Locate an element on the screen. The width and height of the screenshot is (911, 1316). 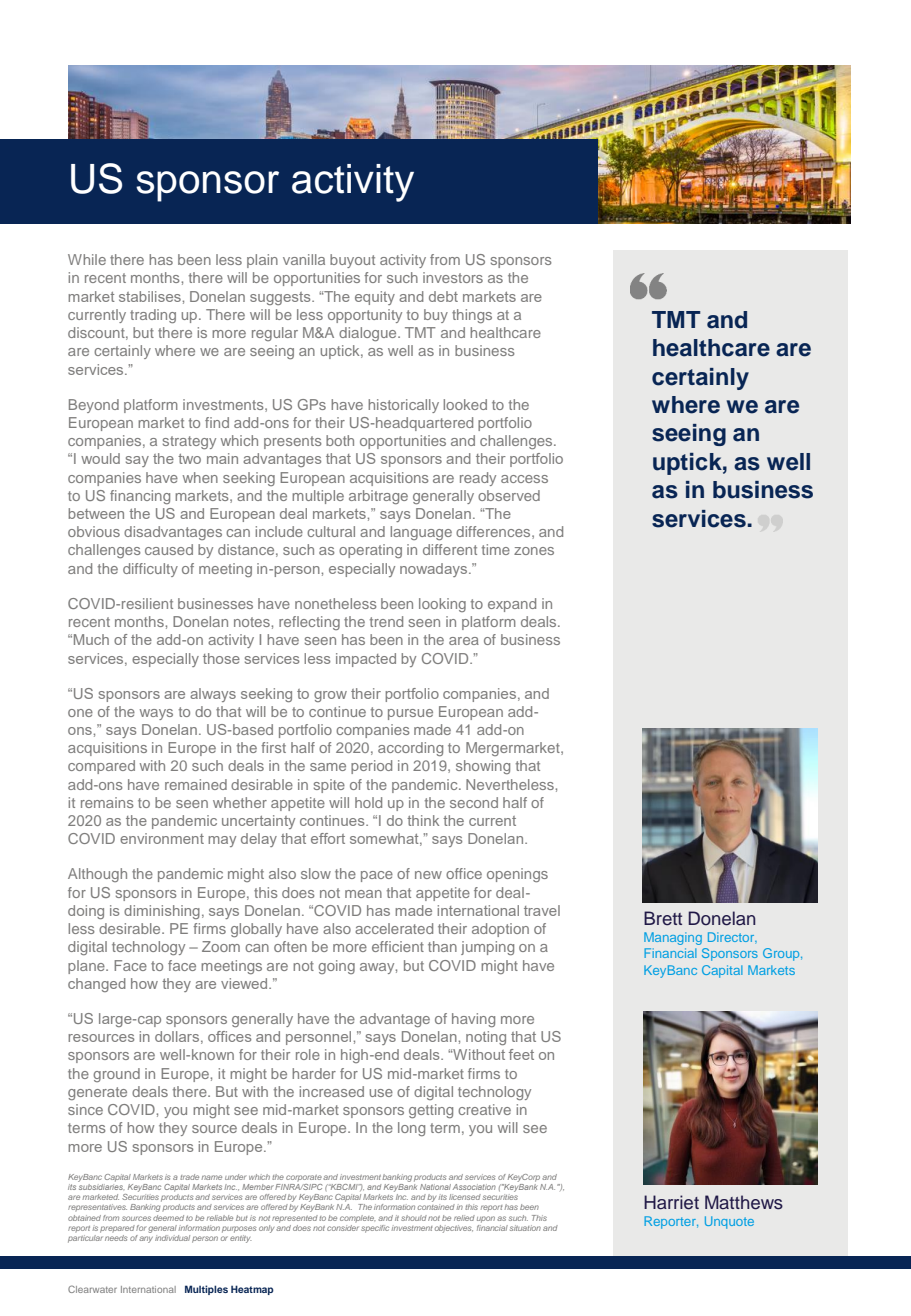
feet is located at coordinates (521, 1054).
